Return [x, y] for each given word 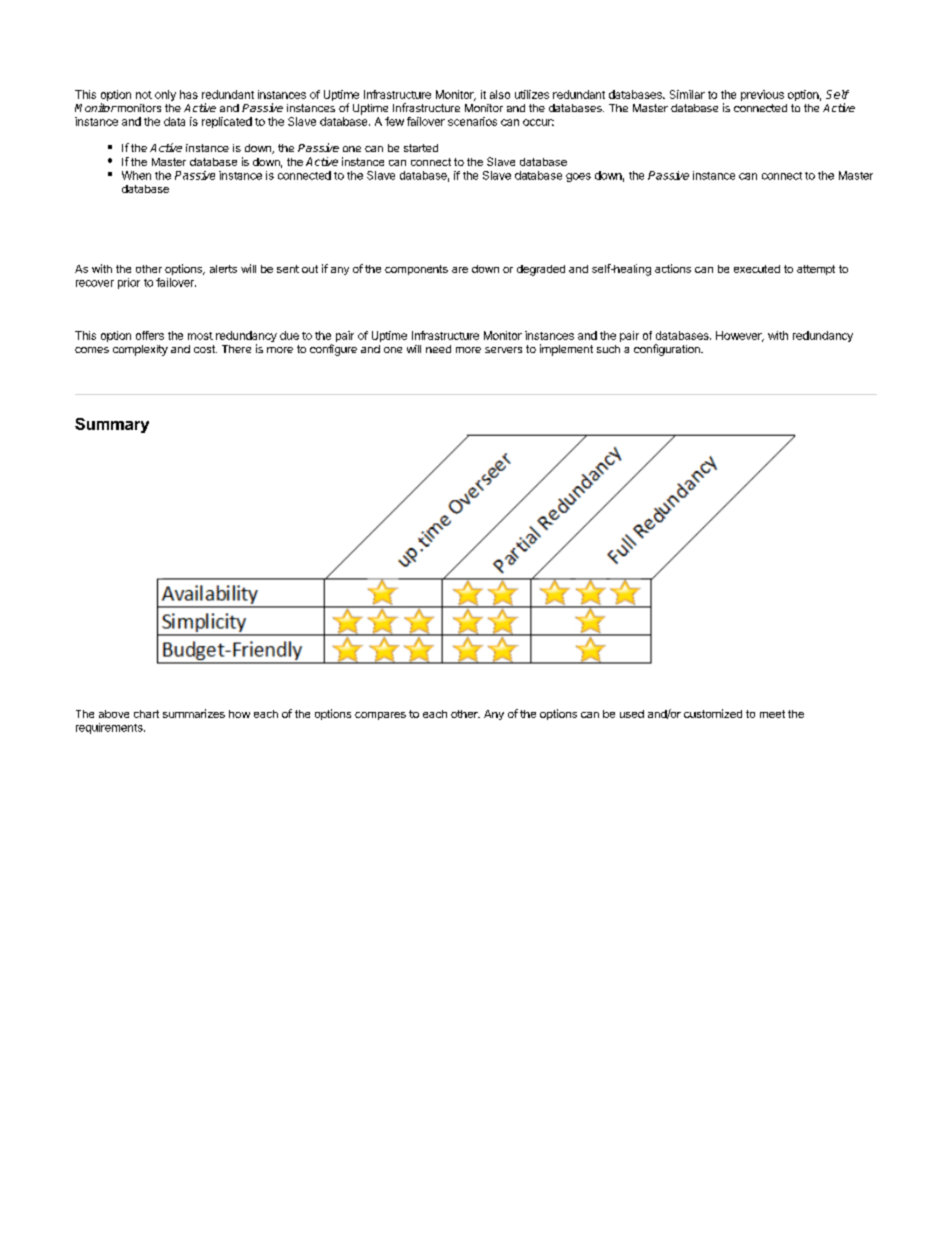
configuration [668, 350]
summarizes [194, 713]
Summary [112, 425]
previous [762, 95]
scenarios [472, 121]
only [165, 95]
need [438, 349]
